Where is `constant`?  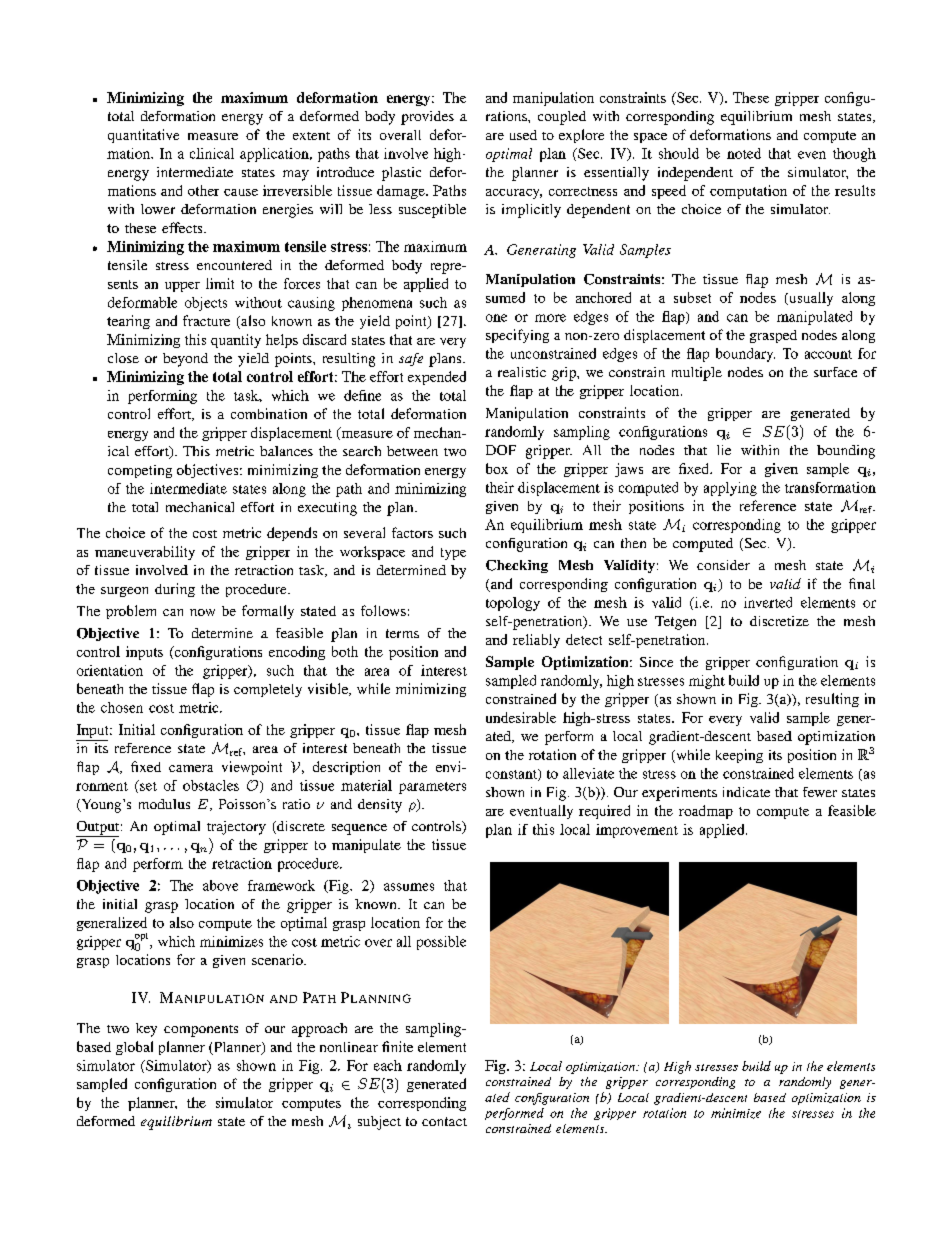
constant is located at coordinates (512, 775).
